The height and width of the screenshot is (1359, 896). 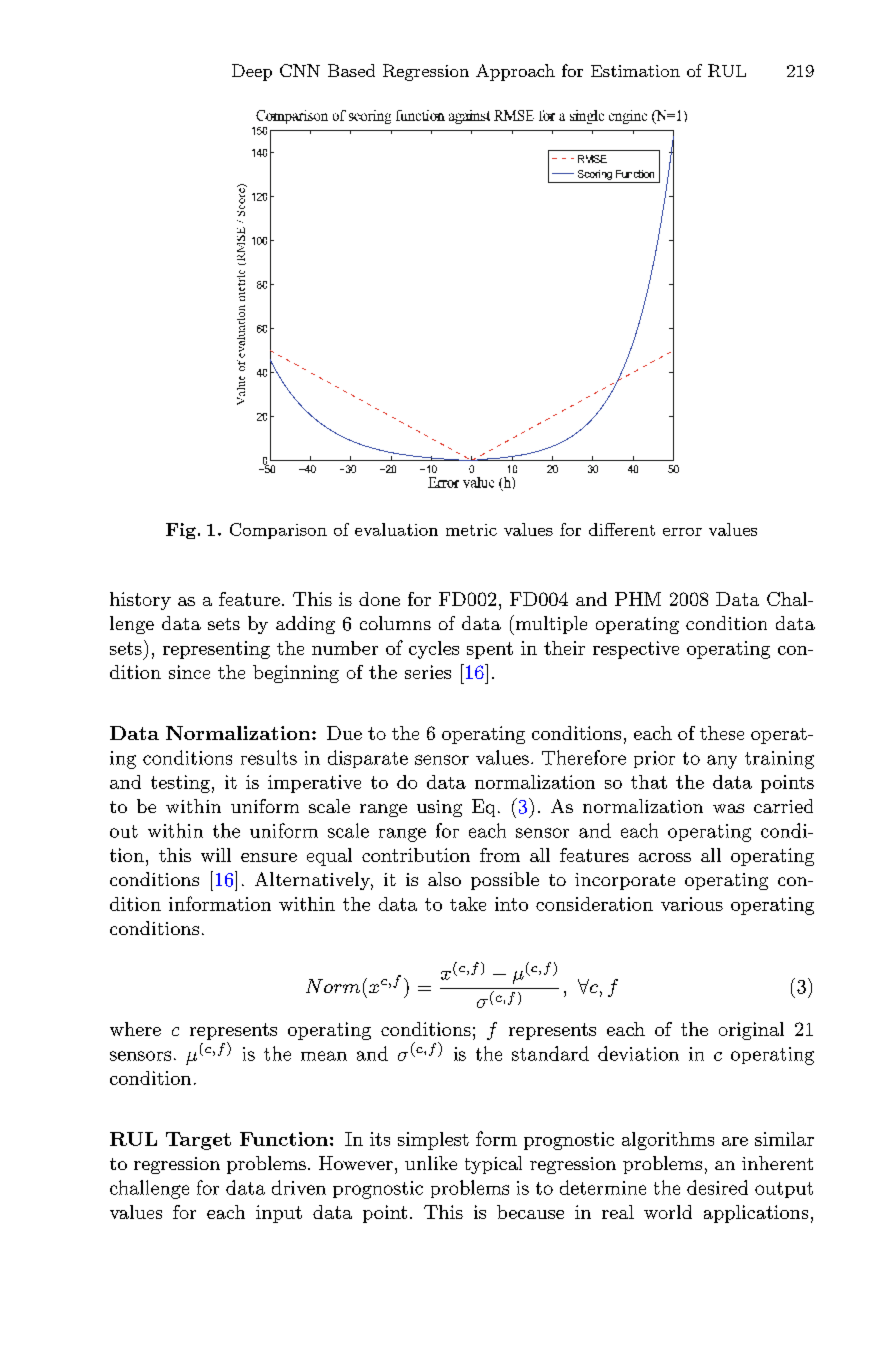 What do you see at coordinates (252, 72) in the screenshot?
I see `Deep` at bounding box center [252, 72].
